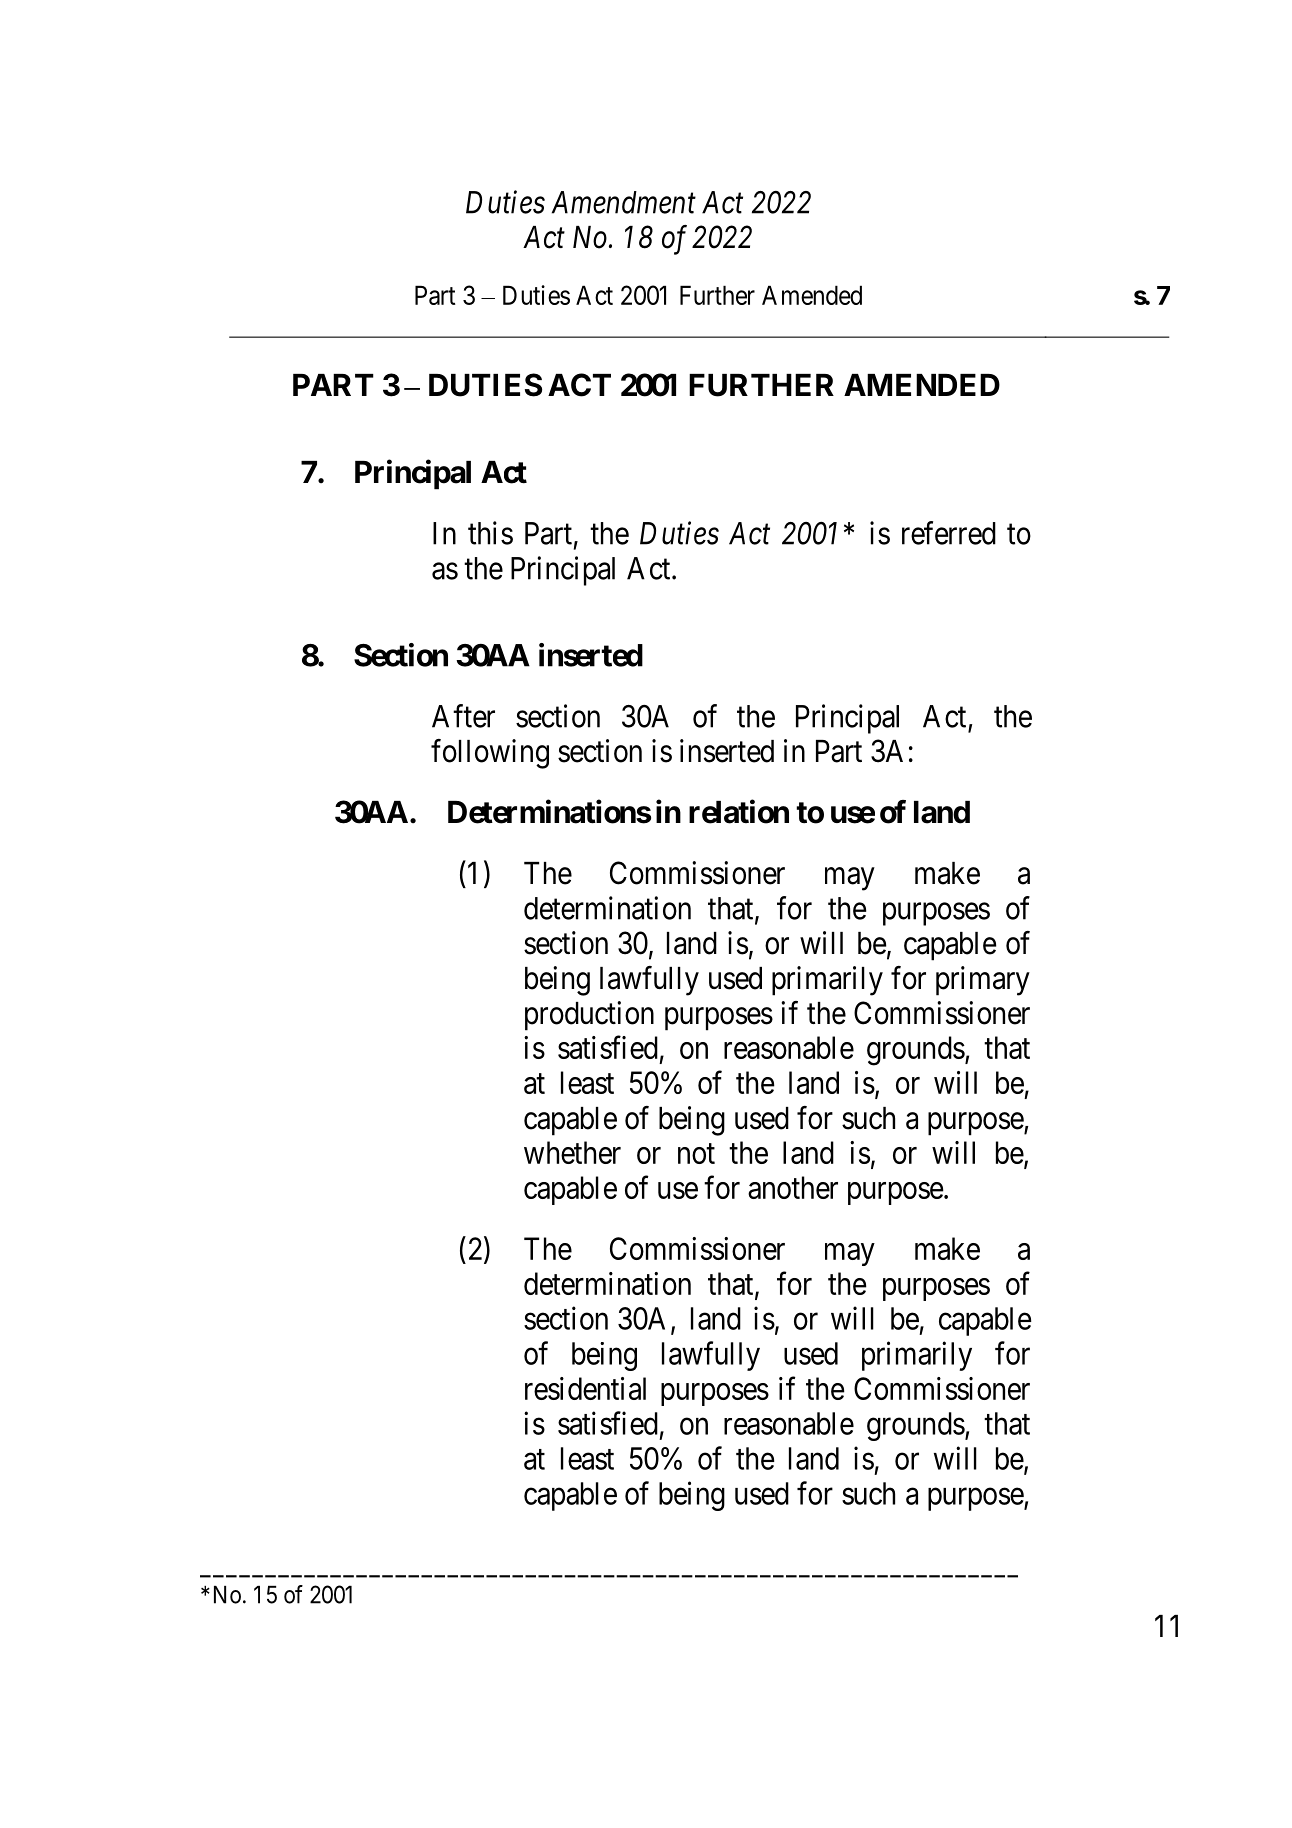 Image resolution: width=1292 pixels, height=1828 pixels. Describe the element at coordinates (624, 202) in the screenshot. I see `Amendment` at that location.
